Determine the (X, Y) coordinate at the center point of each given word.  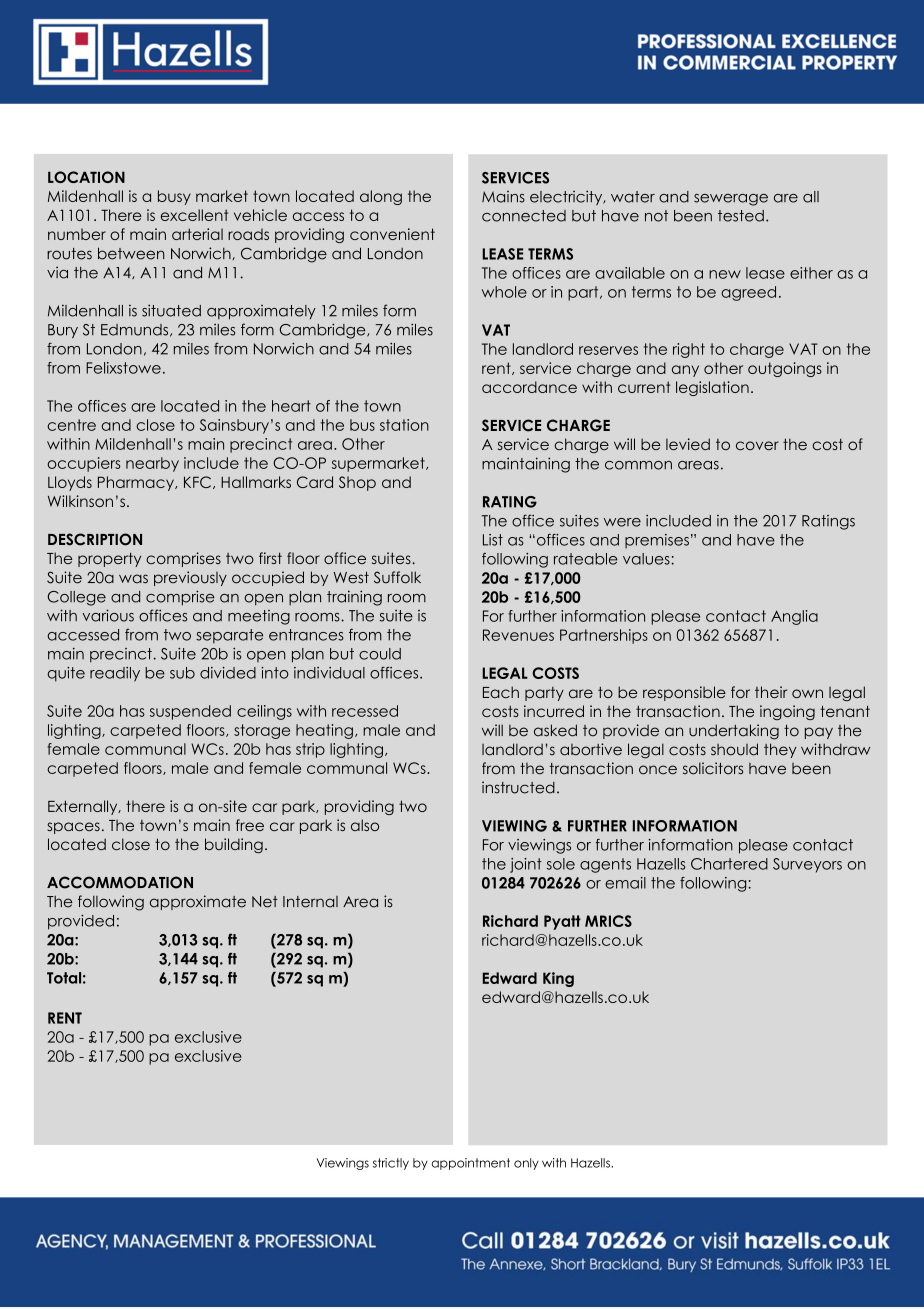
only (526, 1164)
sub (182, 673)
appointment (471, 1164)
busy (174, 197)
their (771, 692)
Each (501, 692)
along (381, 197)
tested (741, 216)
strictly (391, 1164)
